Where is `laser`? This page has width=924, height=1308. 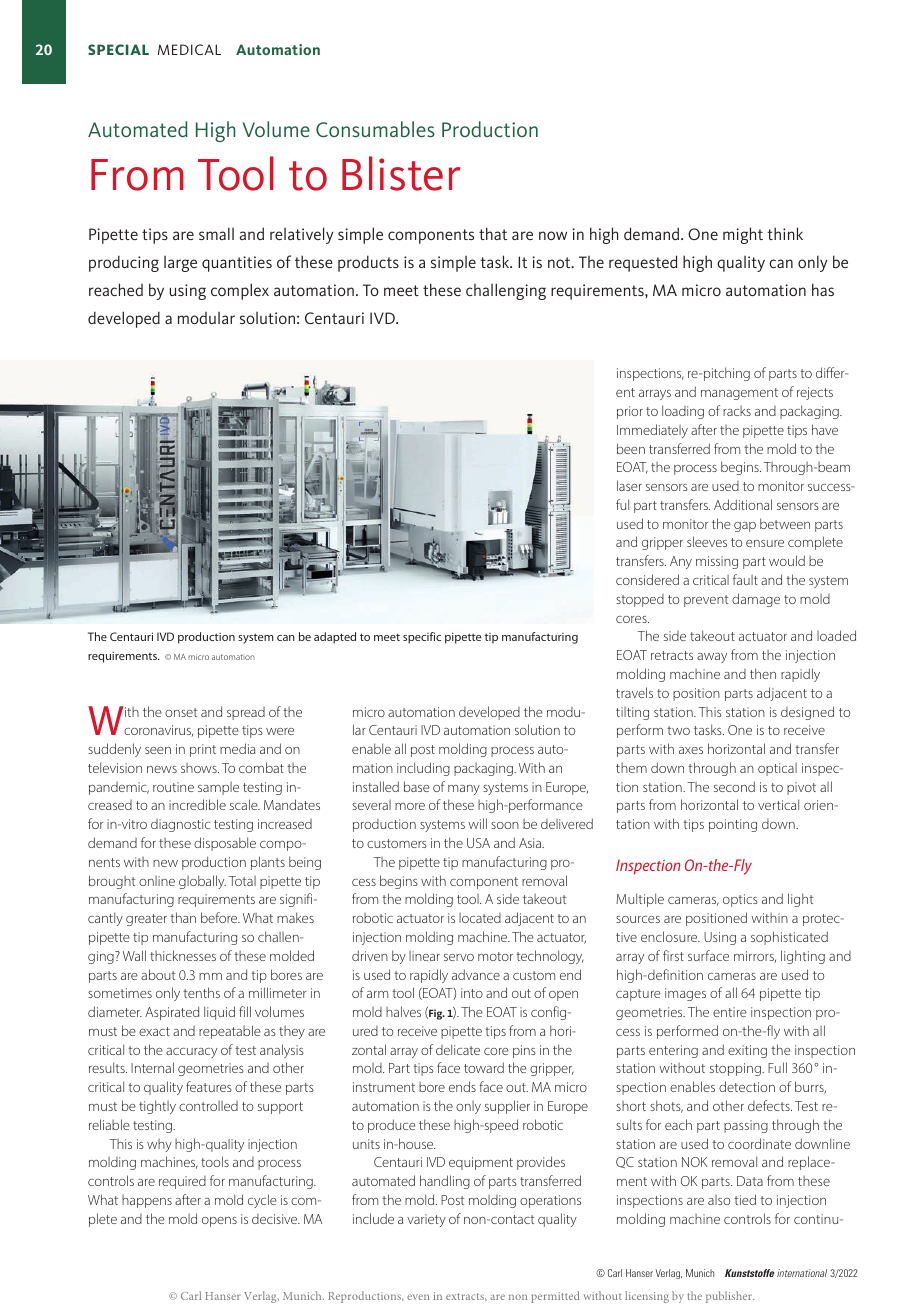 laser is located at coordinates (629, 485).
